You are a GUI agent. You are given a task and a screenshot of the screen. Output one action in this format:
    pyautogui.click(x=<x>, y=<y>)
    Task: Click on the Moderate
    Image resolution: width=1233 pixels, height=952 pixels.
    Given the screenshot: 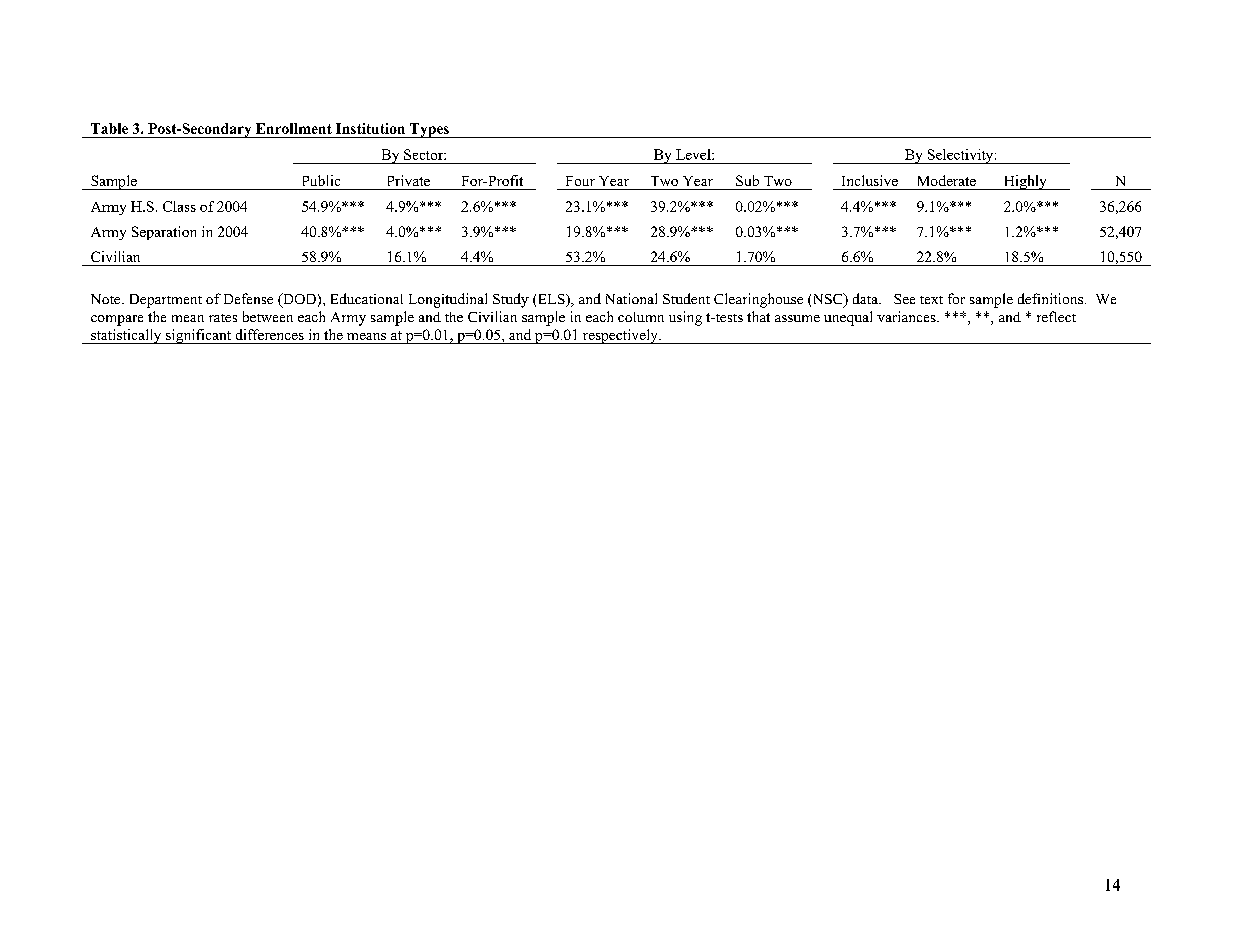 What is the action you would take?
    pyautogui.click(x=947, y=180)
